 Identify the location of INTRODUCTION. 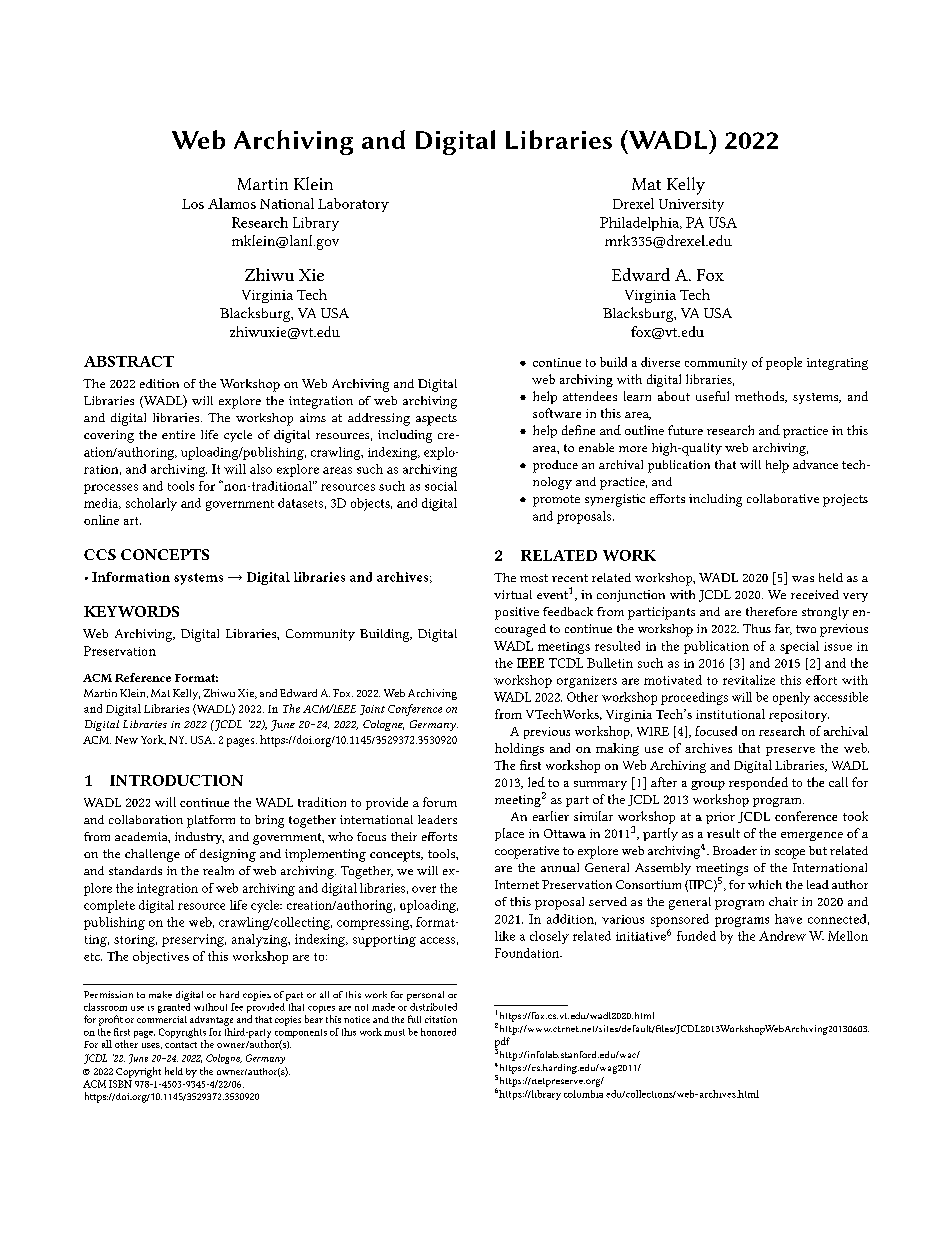
(176, 780).
